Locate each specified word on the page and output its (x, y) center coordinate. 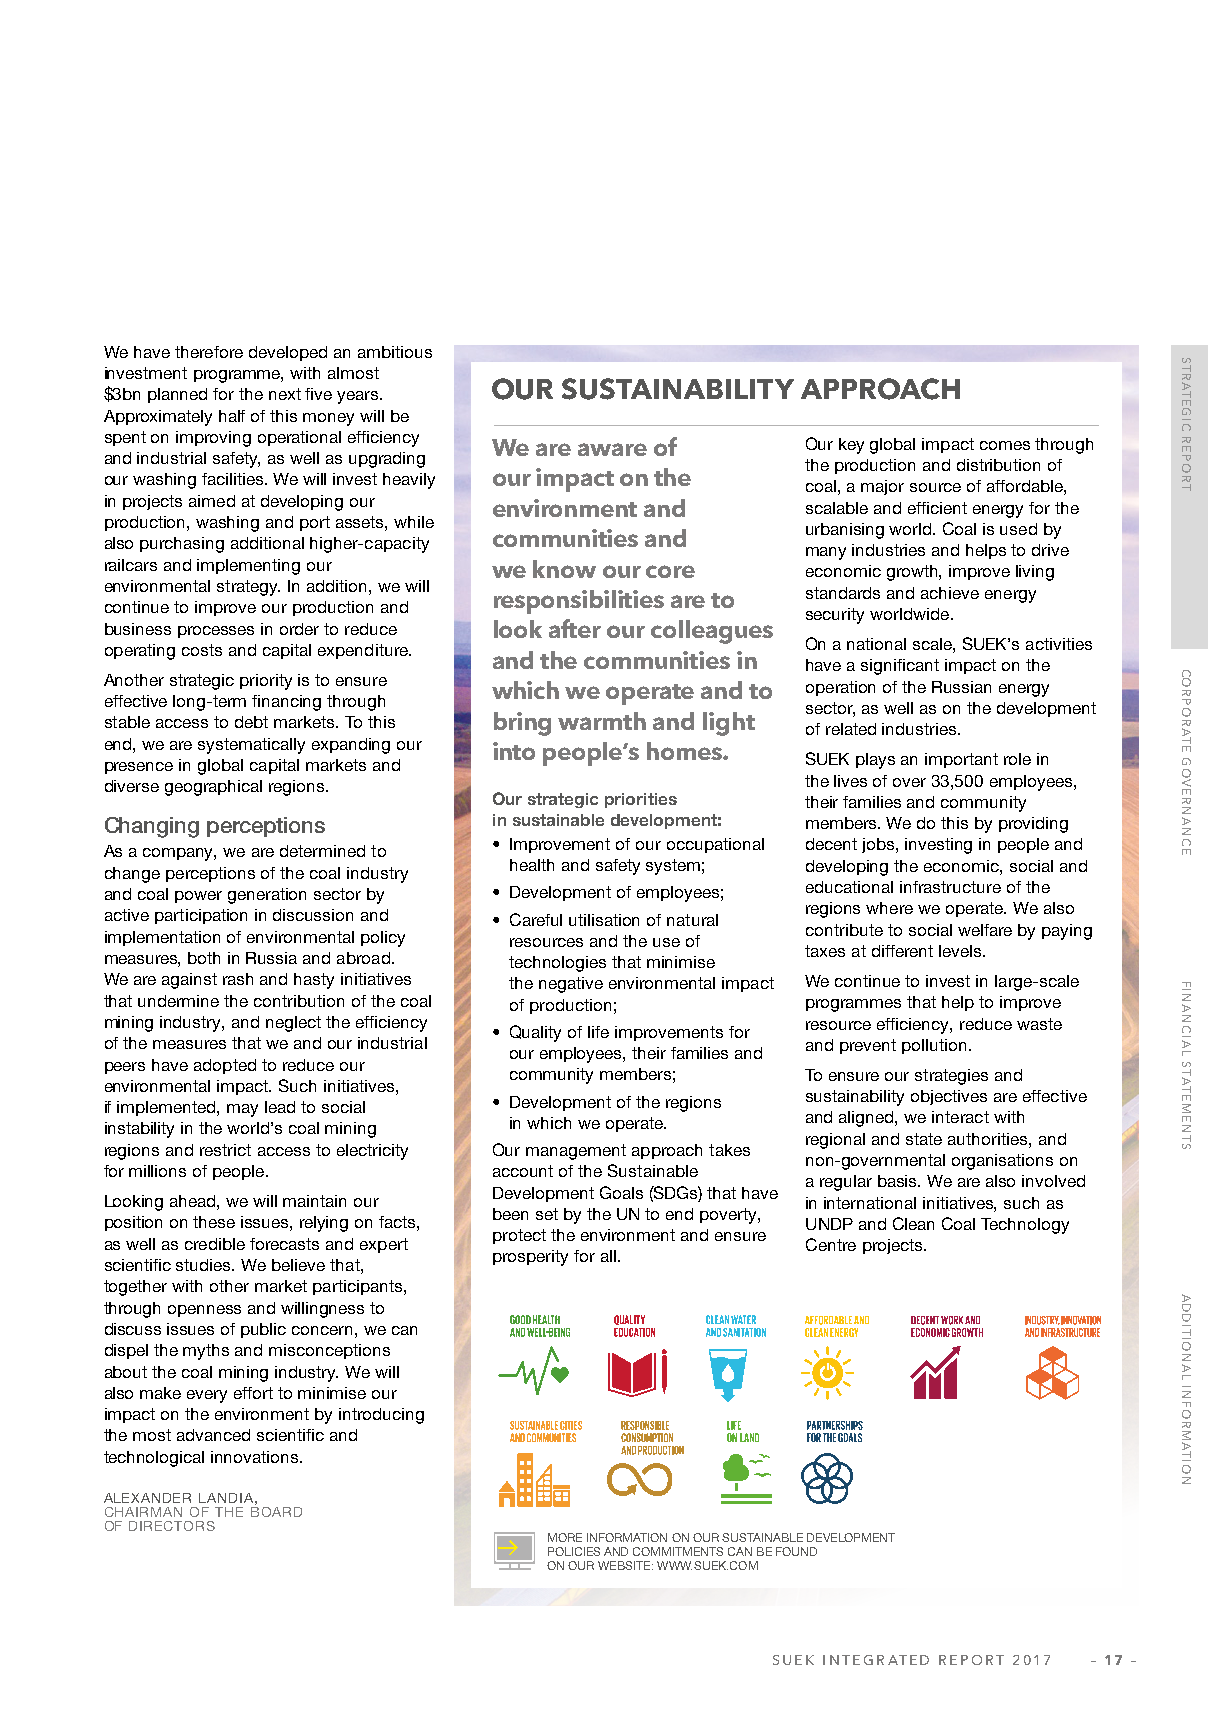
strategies (951, 1077)
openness (204, 1311)
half (232, 416)
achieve (950, 593)
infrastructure (950, 887)
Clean (913, 1223)
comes (1005, 445)
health (532, 865)
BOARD (276, 1510)
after (575, 628)
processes (216, 632)
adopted (225, 1066)
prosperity (530, 1258)
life (598, 1032)
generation (267, 896)
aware (612, 449)
